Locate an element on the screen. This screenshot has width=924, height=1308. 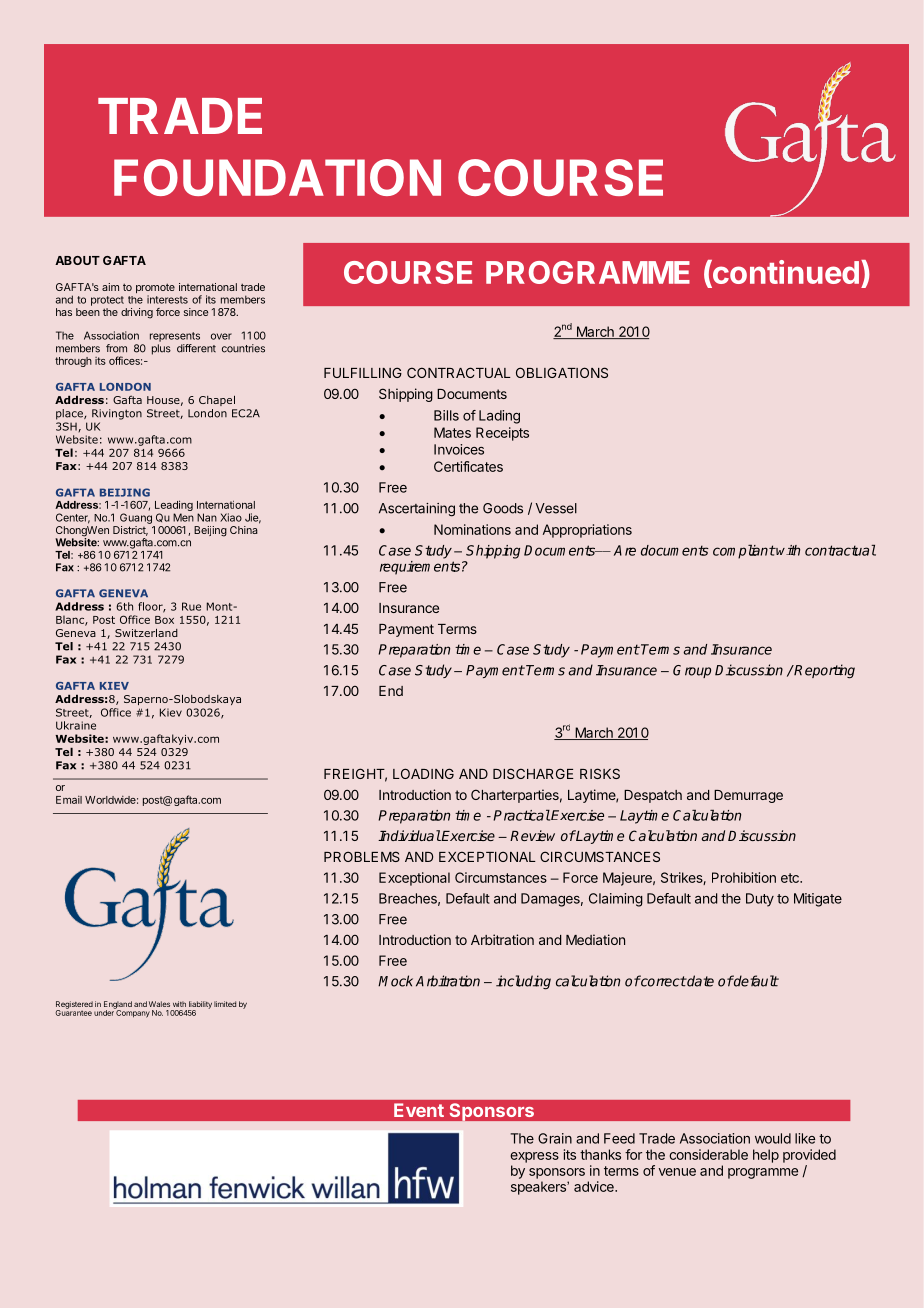
Company is located at coordinates (132, 1013).
